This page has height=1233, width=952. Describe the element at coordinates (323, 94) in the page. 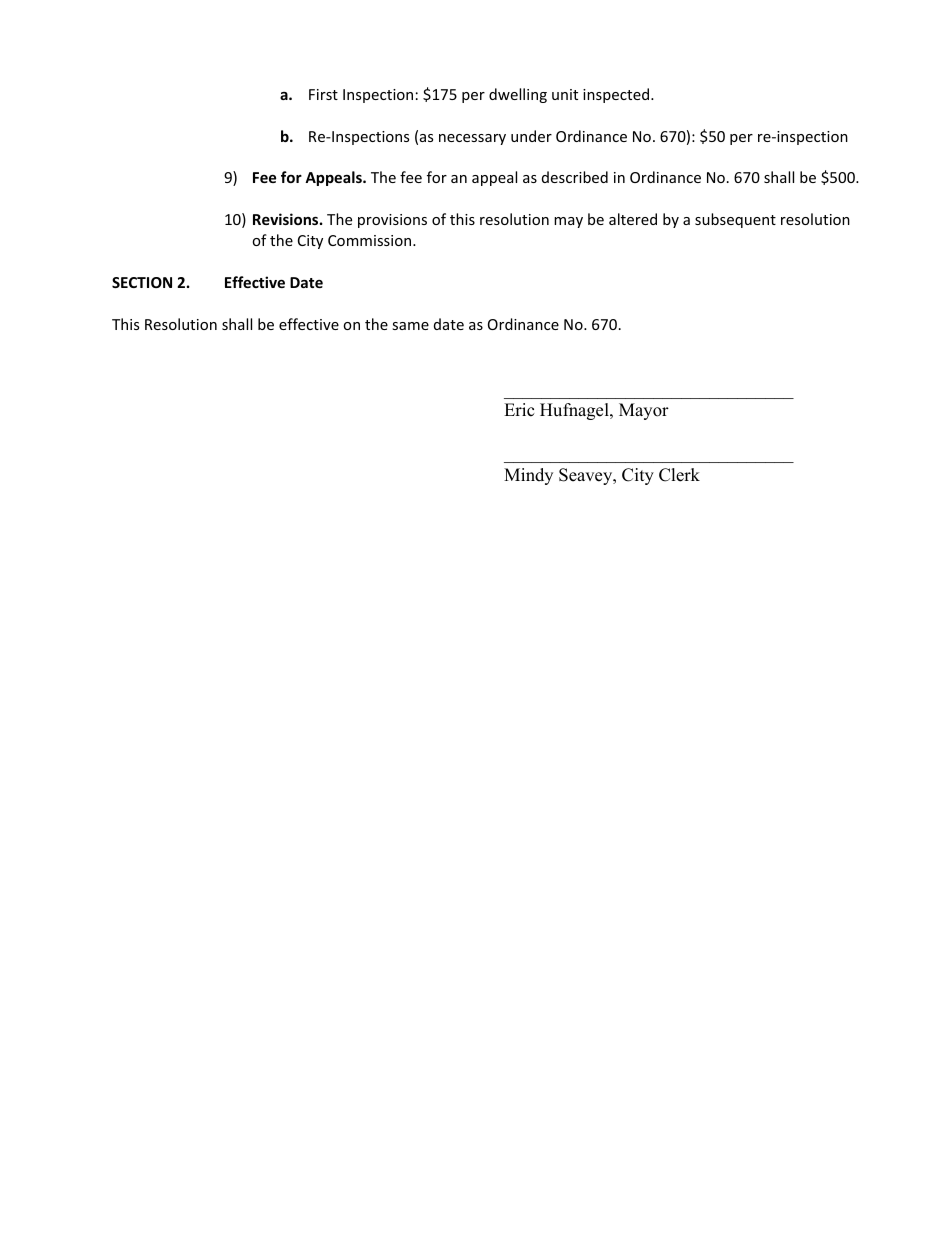

I see `First` at that location.
